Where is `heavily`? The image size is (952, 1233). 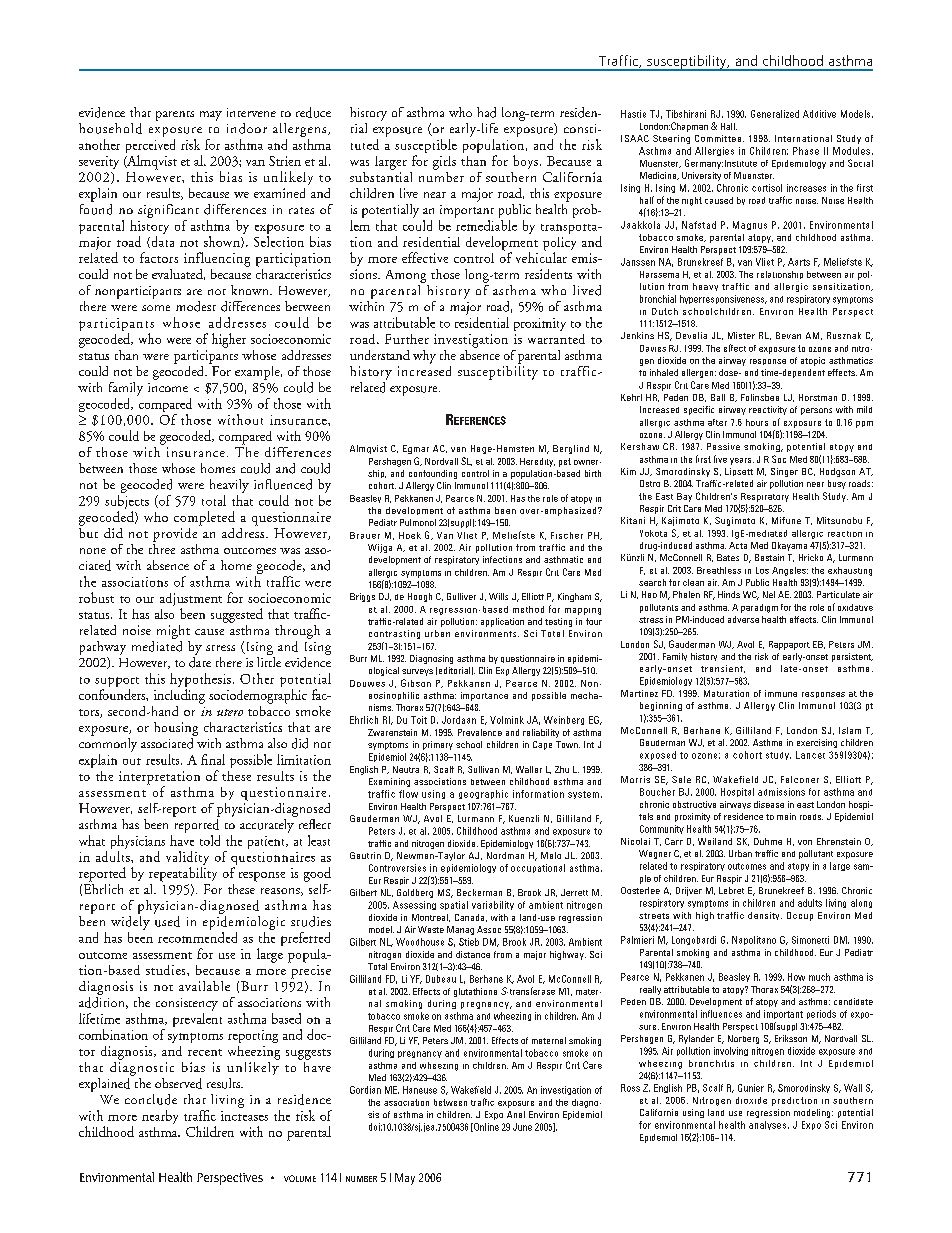
heavily is located at coordinates (229, 486).
